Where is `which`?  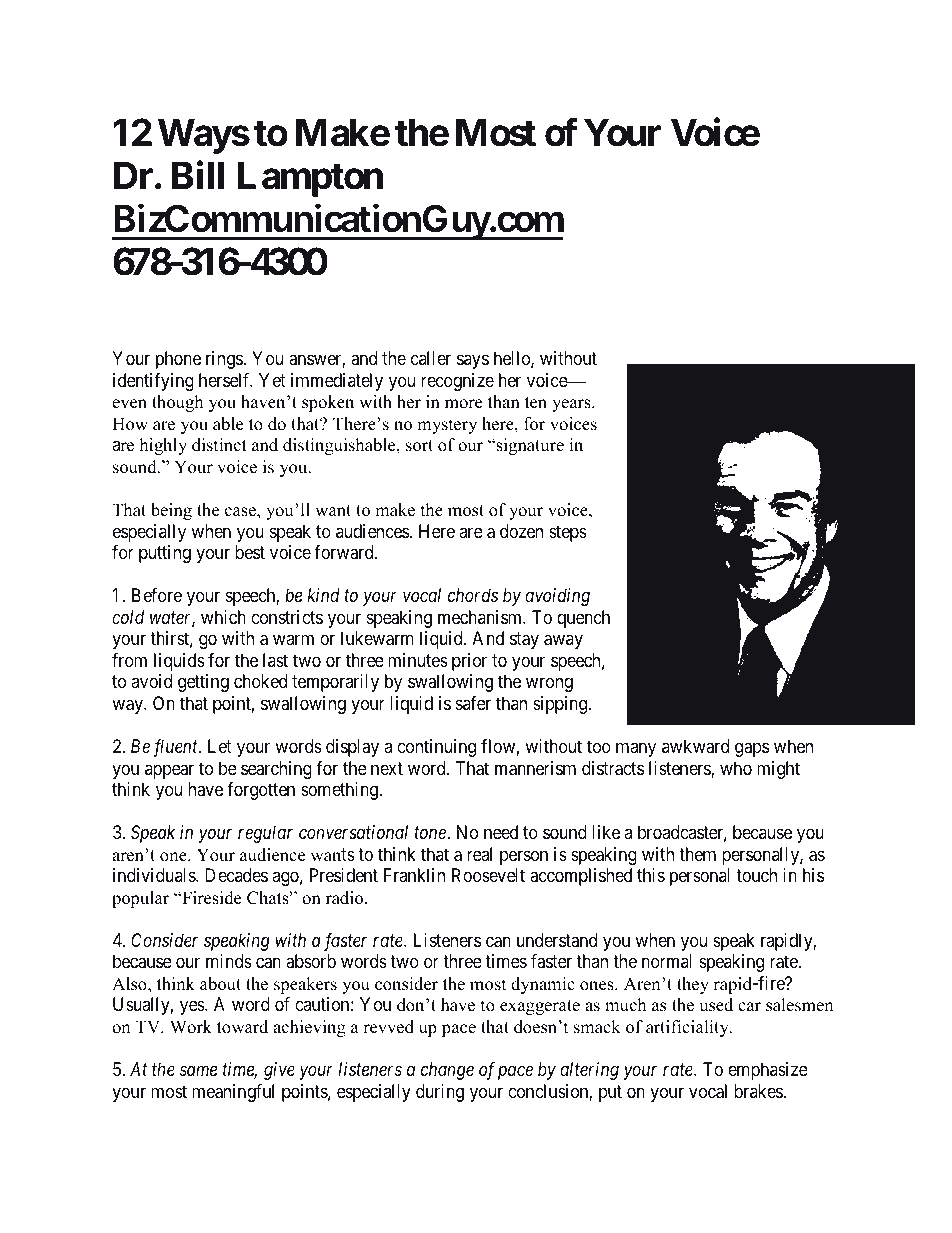 which is located at coordinates (223, 617).
